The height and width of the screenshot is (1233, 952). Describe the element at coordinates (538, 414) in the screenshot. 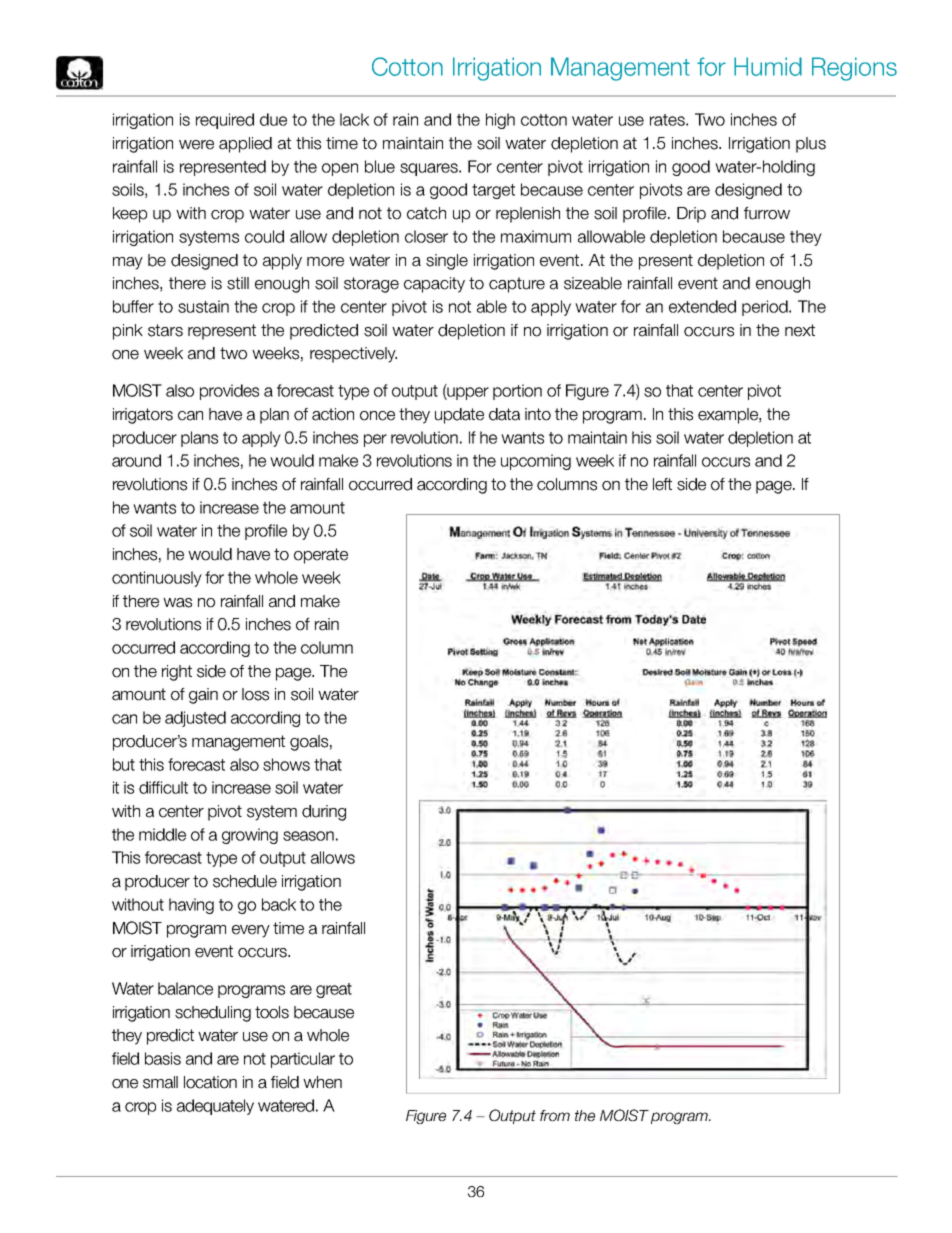

I see `into` at that location.
